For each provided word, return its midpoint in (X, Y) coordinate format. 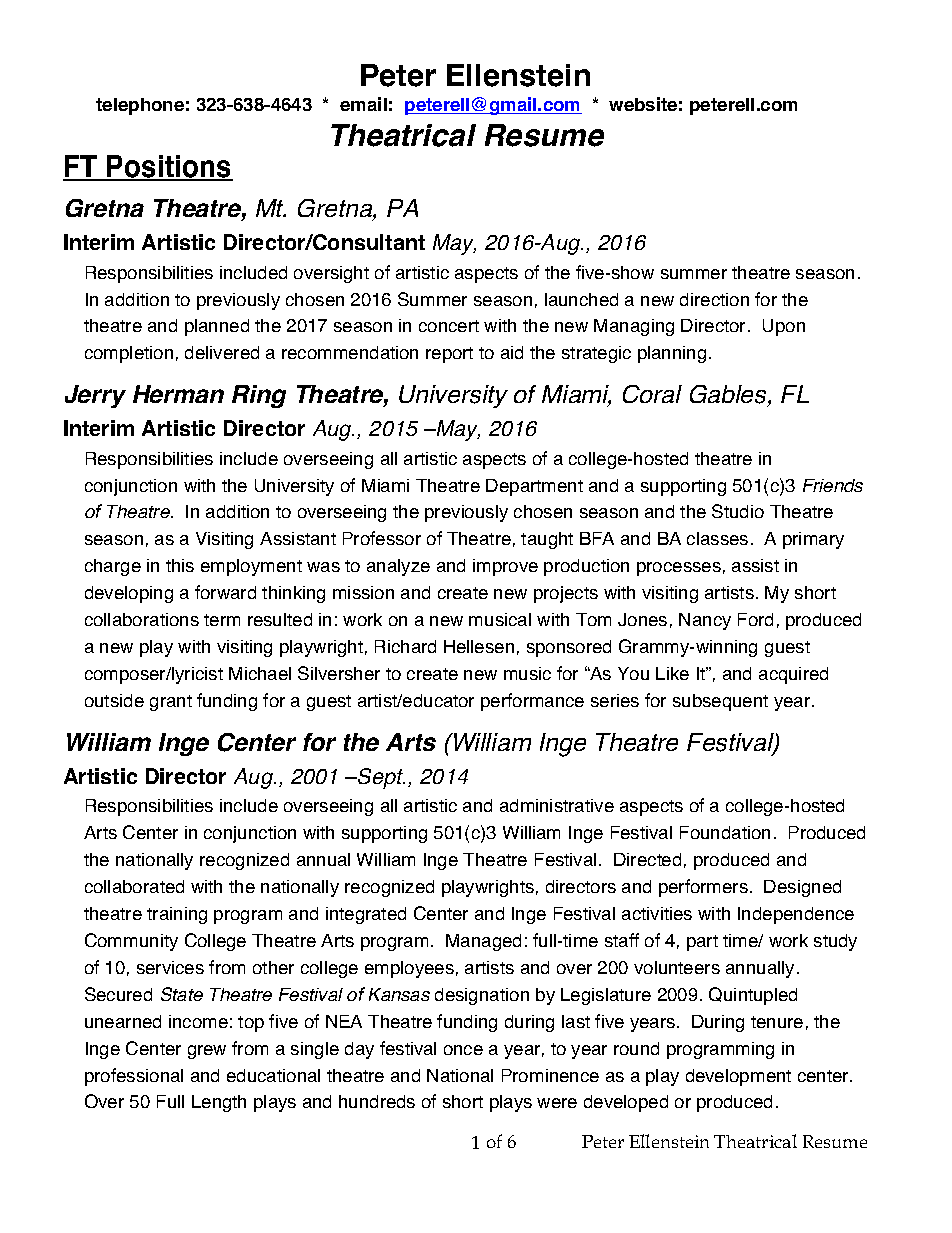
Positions (169, 167)
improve (505, 567)
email (363, 104)
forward (225, 592)
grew (207, 1052)
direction (714, 299)
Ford (755, 619)
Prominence (550, 1075)
